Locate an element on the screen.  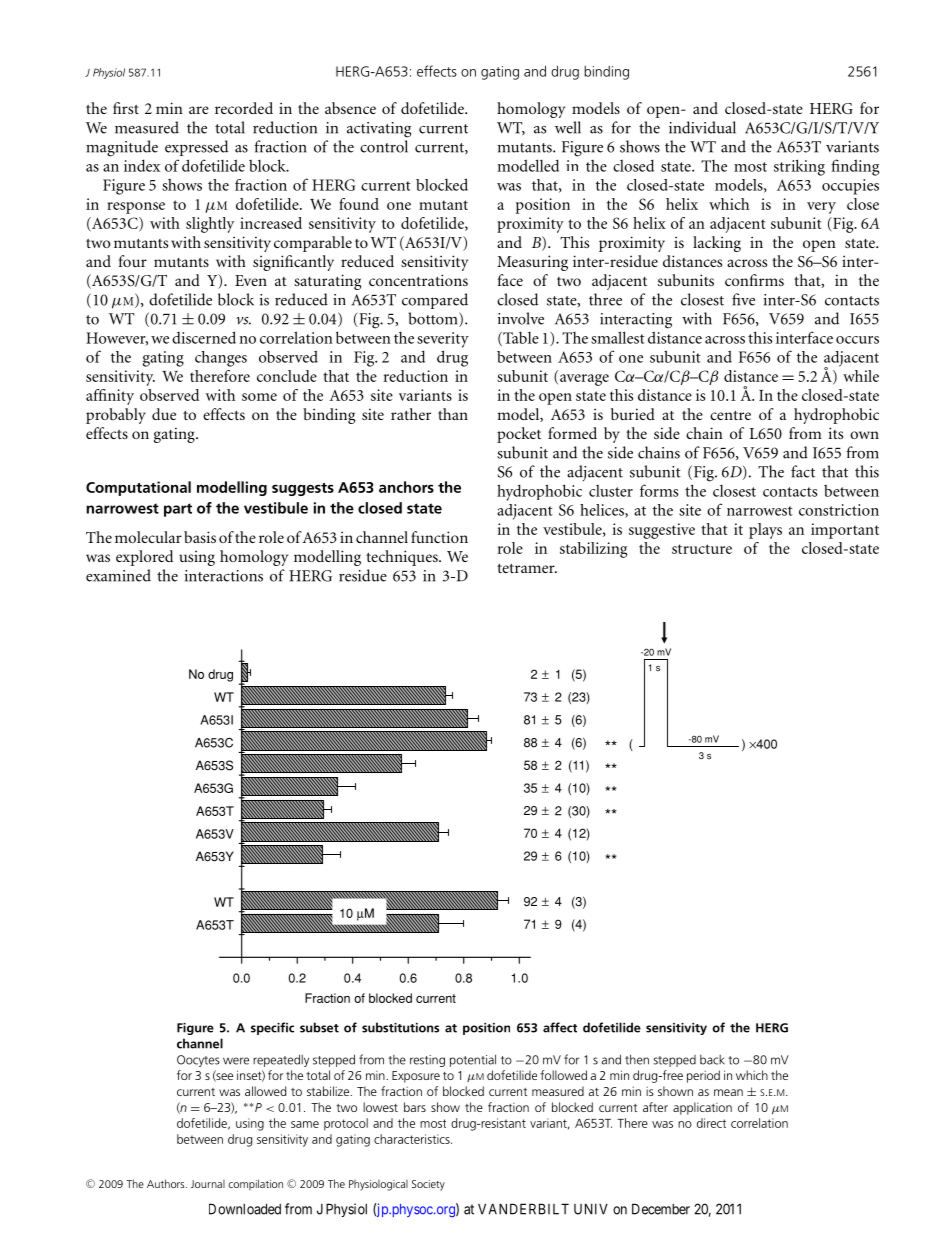
fact is located at coordinates (803, 471).
